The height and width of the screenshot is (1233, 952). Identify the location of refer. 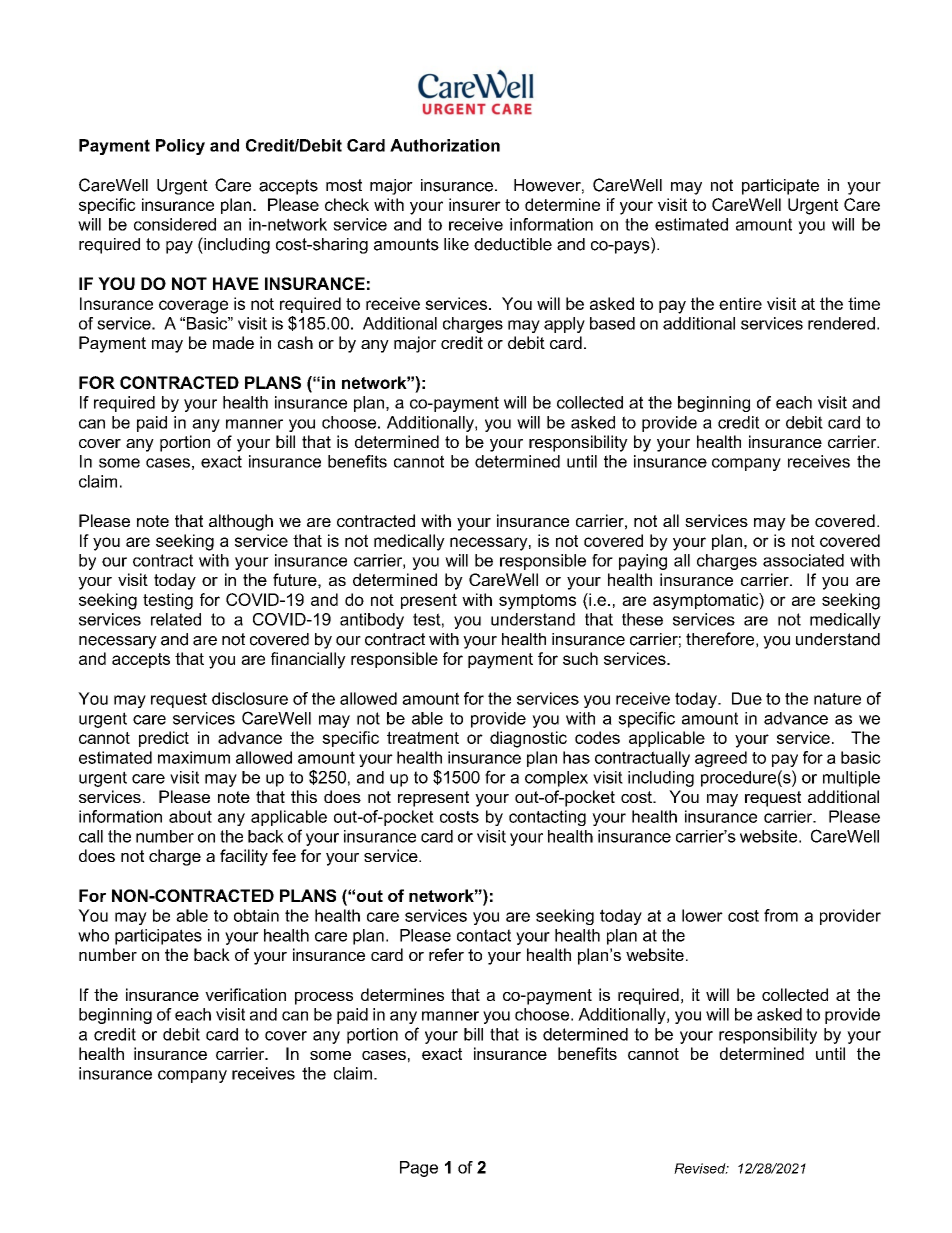
(446, 954).
